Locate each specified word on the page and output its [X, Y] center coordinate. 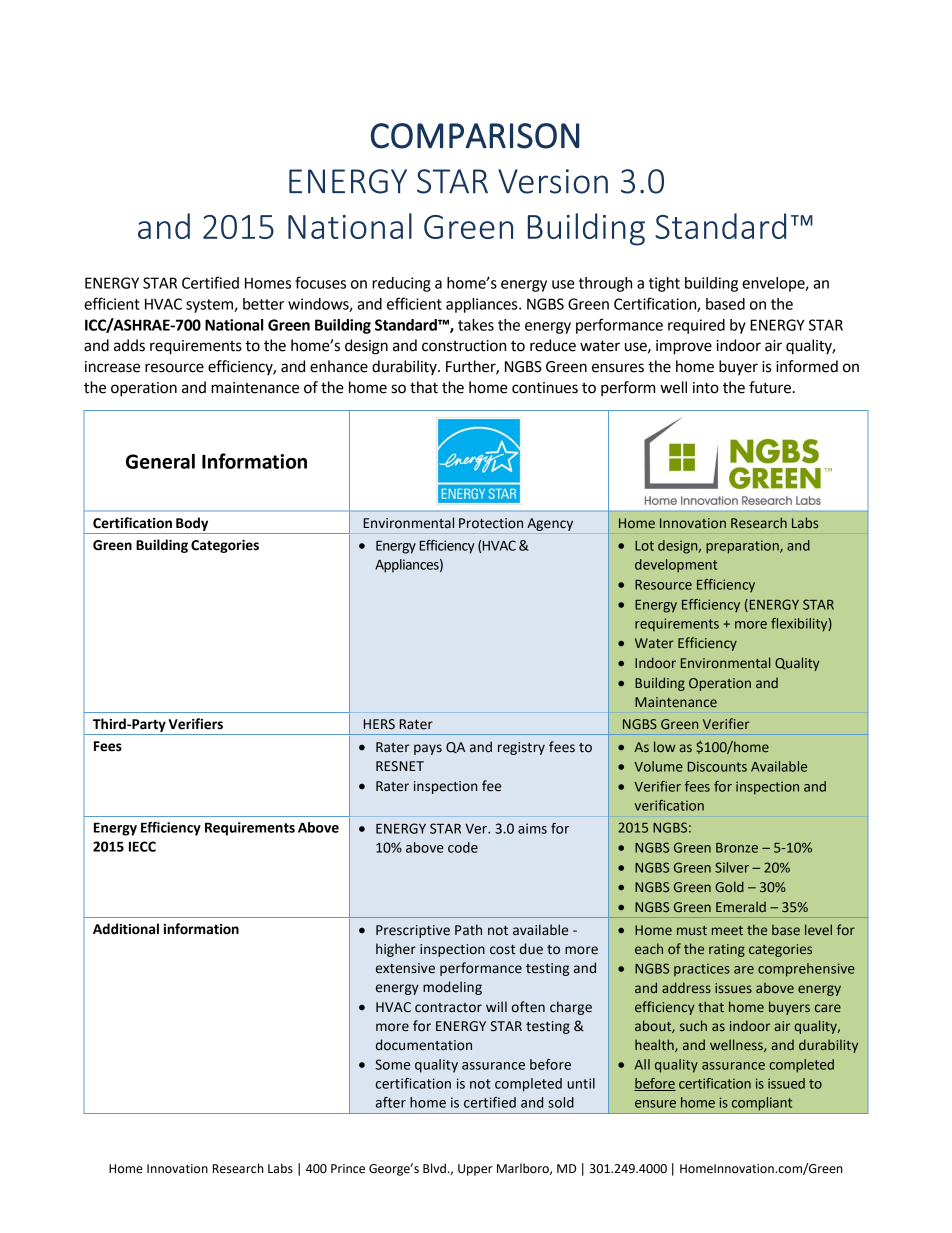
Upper [475, 1170]
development [676, 566]
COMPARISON [475, 136]
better [263, 304]
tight [664, 284]
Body [192, 524]
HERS [379, 724]
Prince [348, 1169]
